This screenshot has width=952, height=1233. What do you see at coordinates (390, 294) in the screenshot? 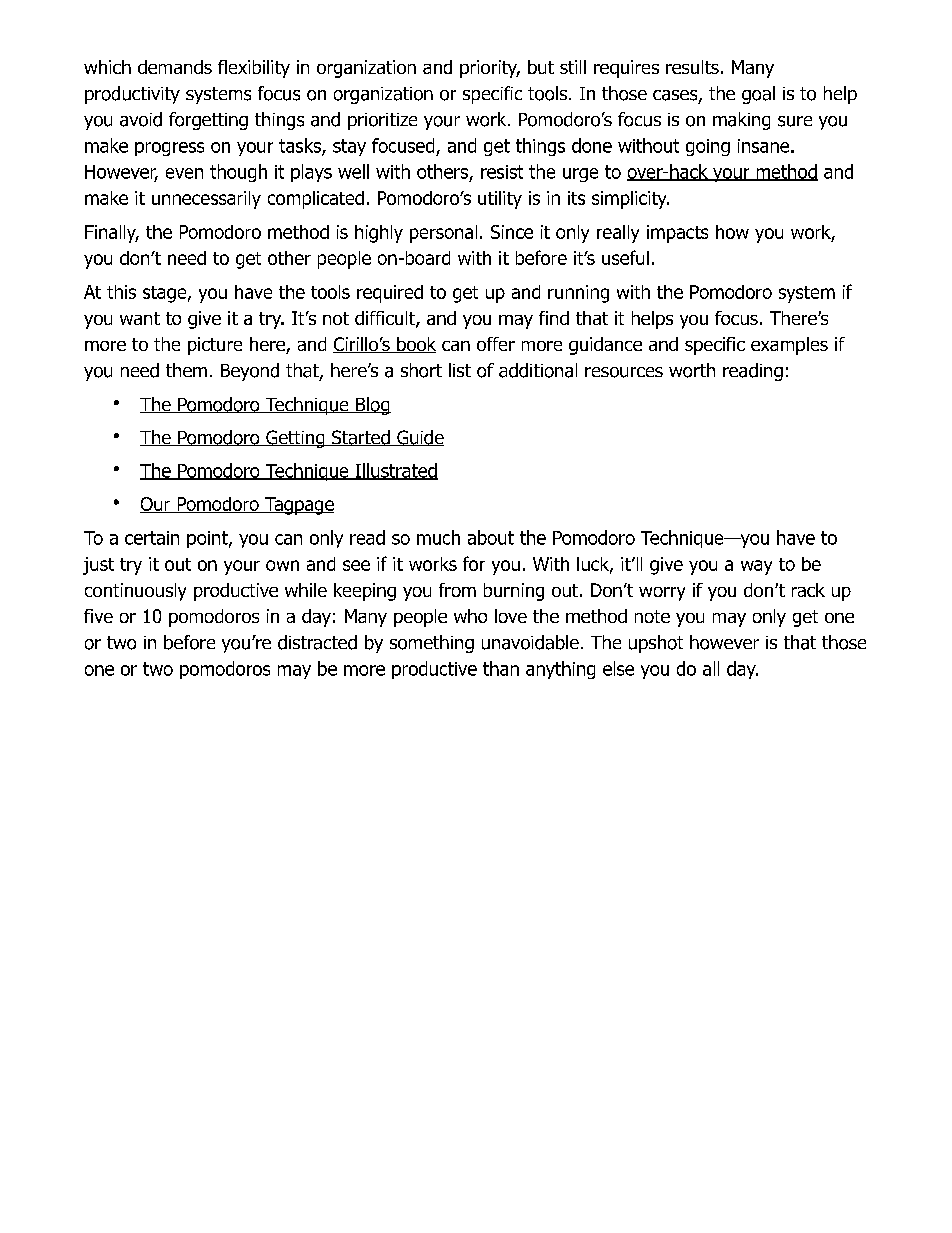
I see `required` at bounding box center [390, 294].
